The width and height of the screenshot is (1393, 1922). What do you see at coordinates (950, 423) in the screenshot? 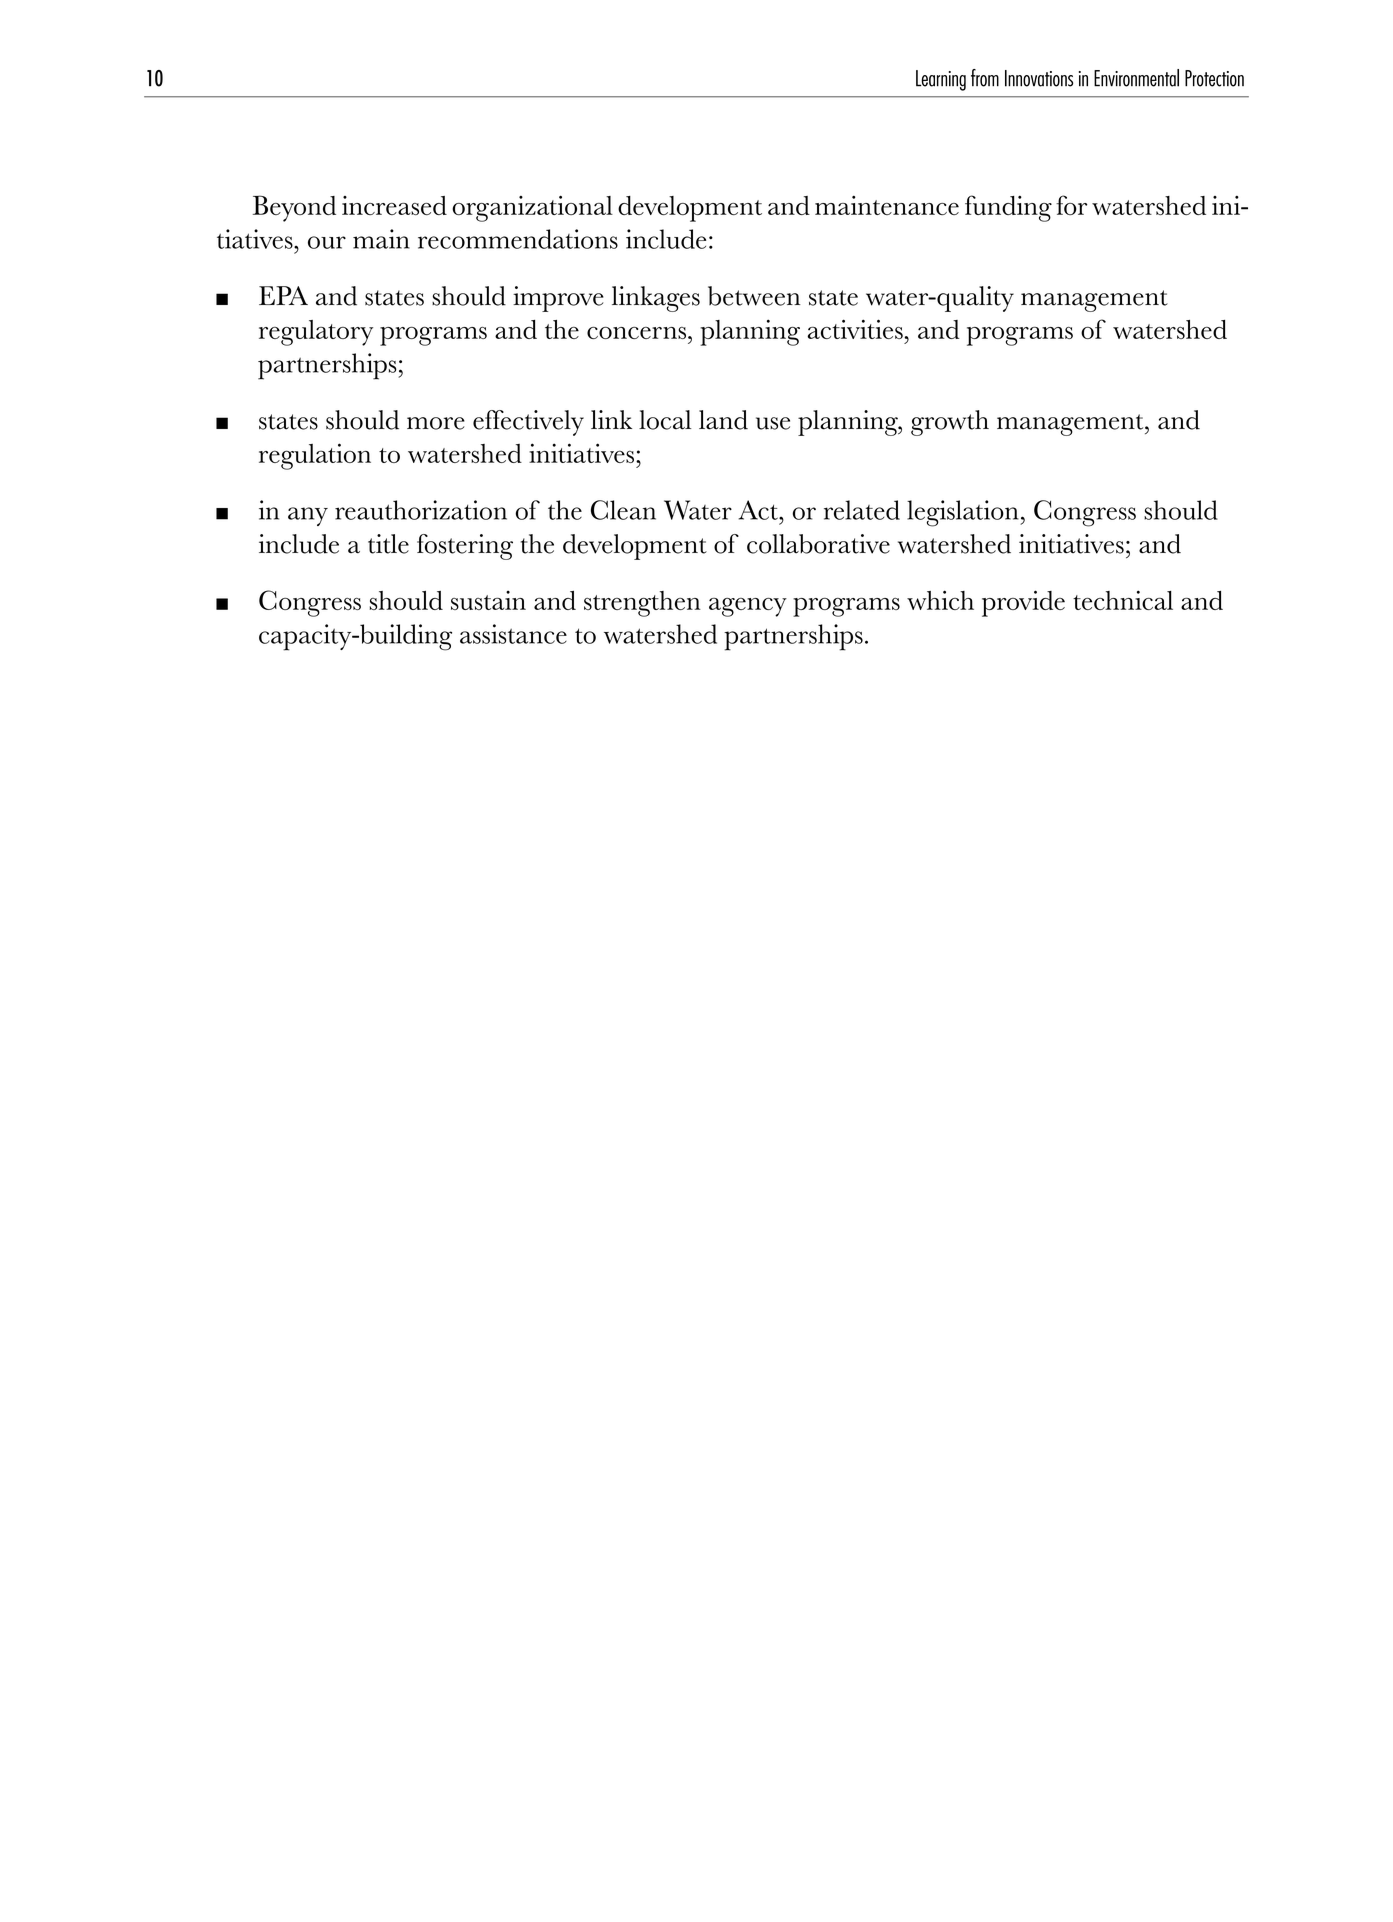
I see `growth` at bounding box center [950, 423].
